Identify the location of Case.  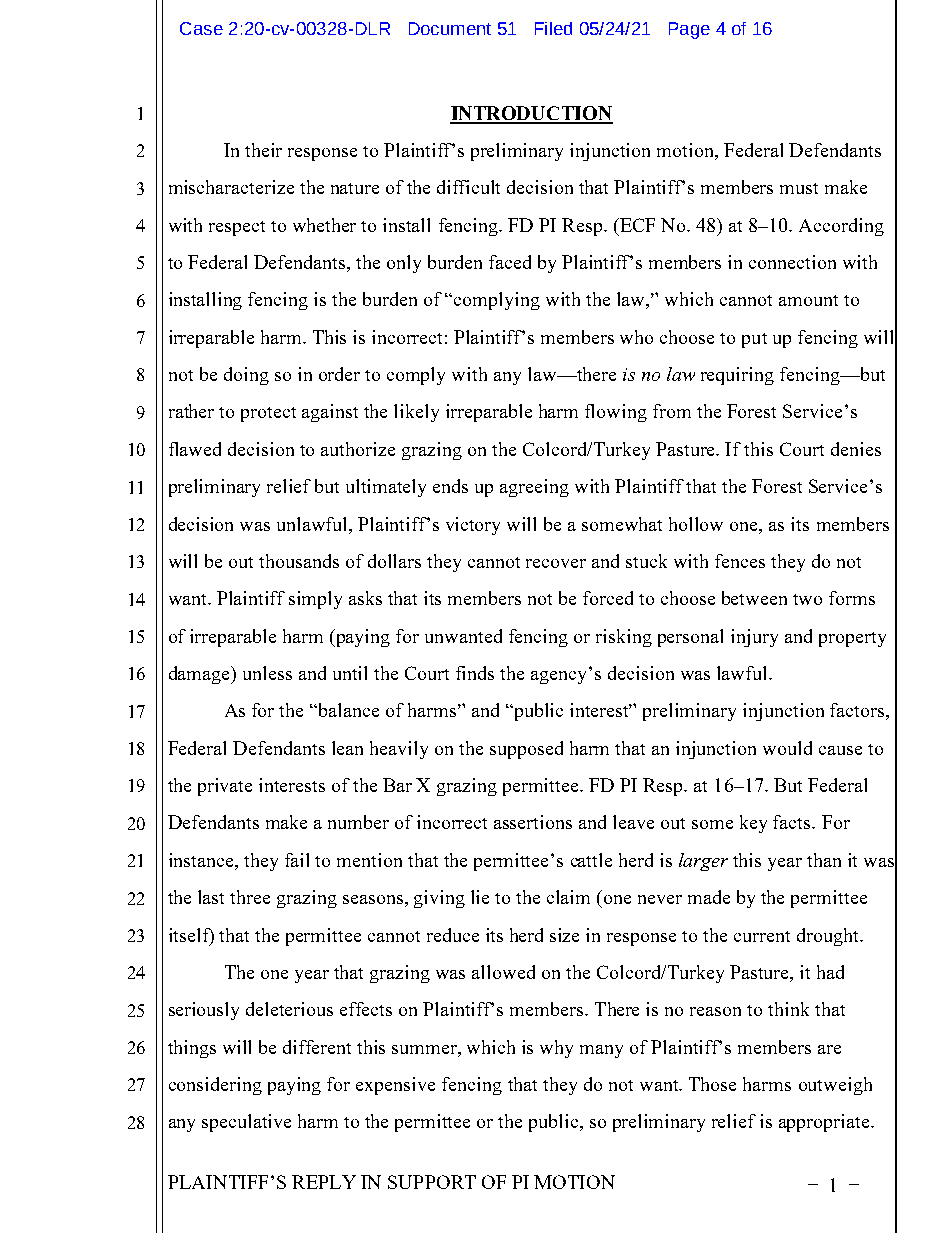
(201, 28).
